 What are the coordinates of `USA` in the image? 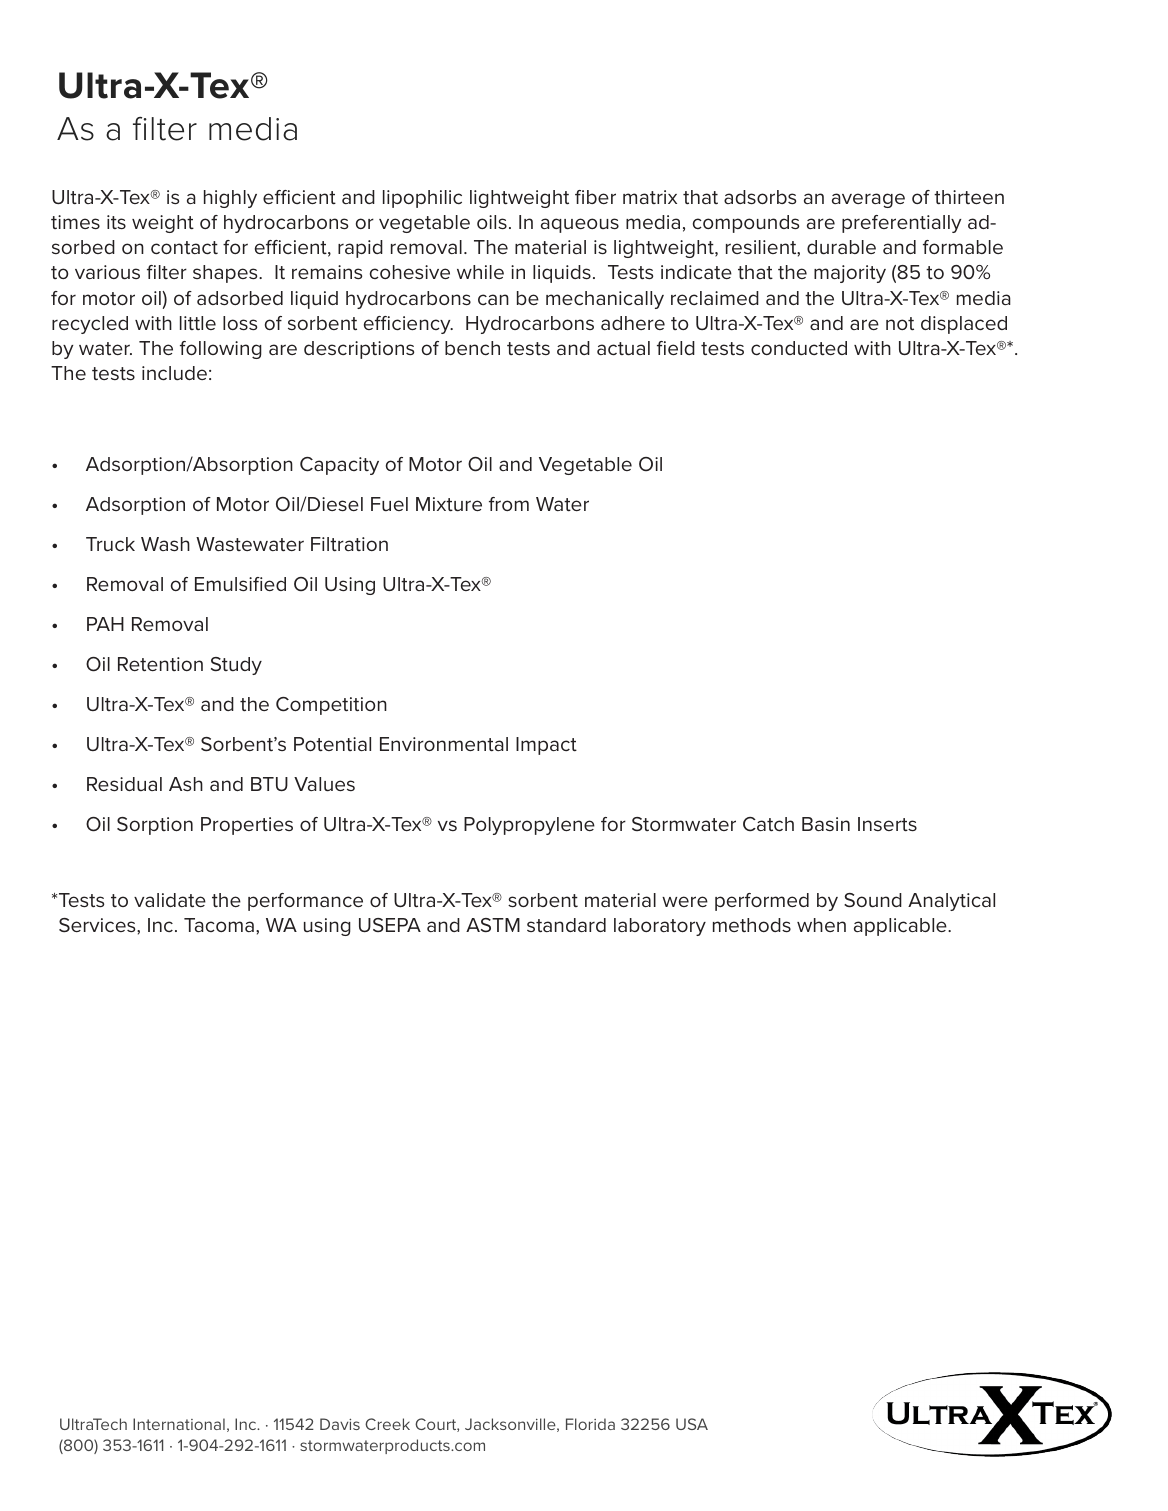 It's located at (692, 1424).
